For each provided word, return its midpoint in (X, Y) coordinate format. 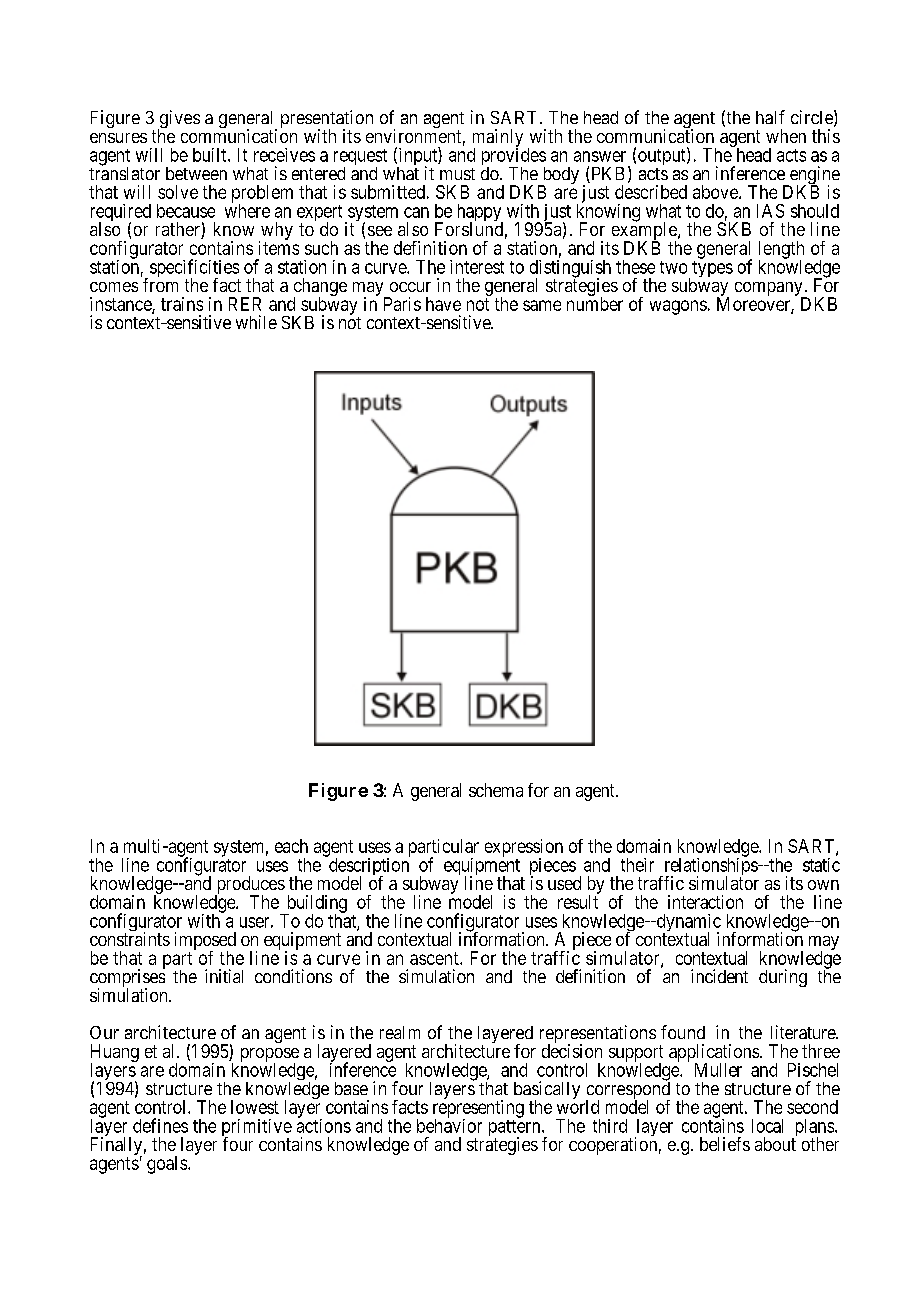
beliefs (725, 1144)
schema (496, 790)
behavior (449, 1125)
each (291, 846)
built (211, 155)
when (786, 136)
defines (160, 1125)
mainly (498, 139)
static (821, 865)
